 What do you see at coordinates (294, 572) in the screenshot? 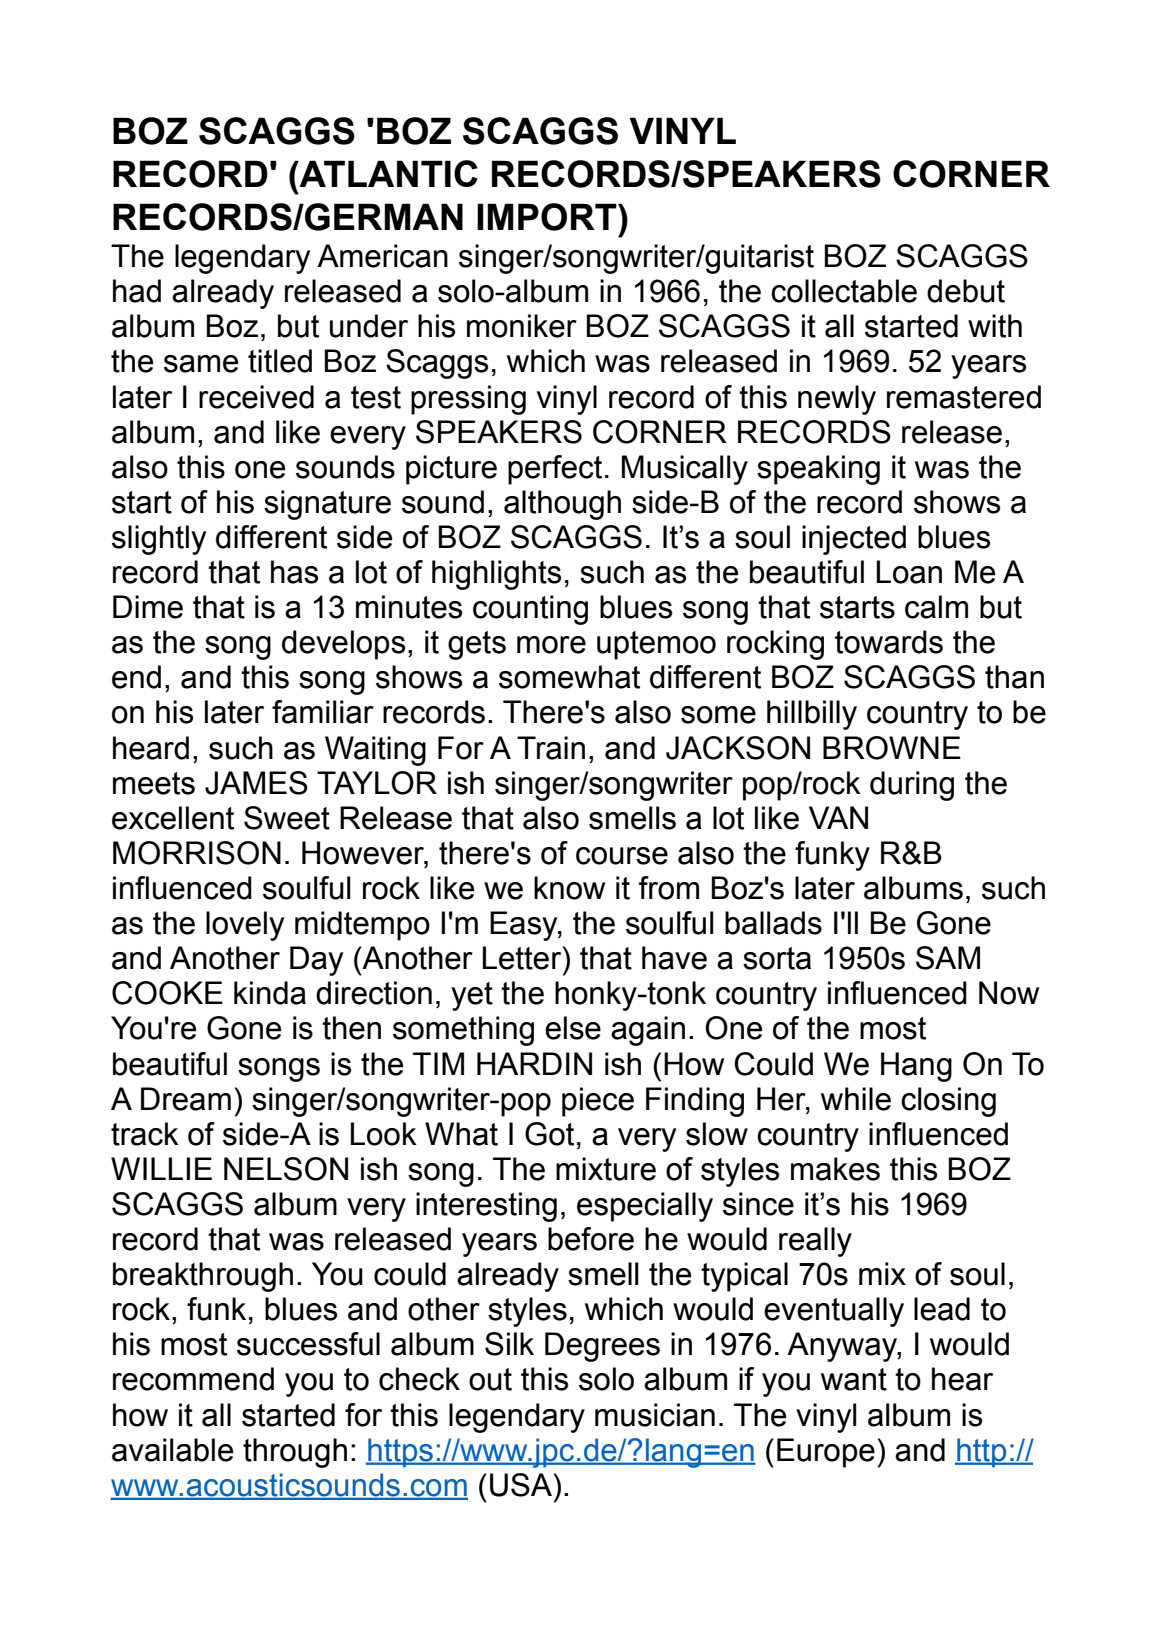
I see `has` at bounding box center [294, 572].
